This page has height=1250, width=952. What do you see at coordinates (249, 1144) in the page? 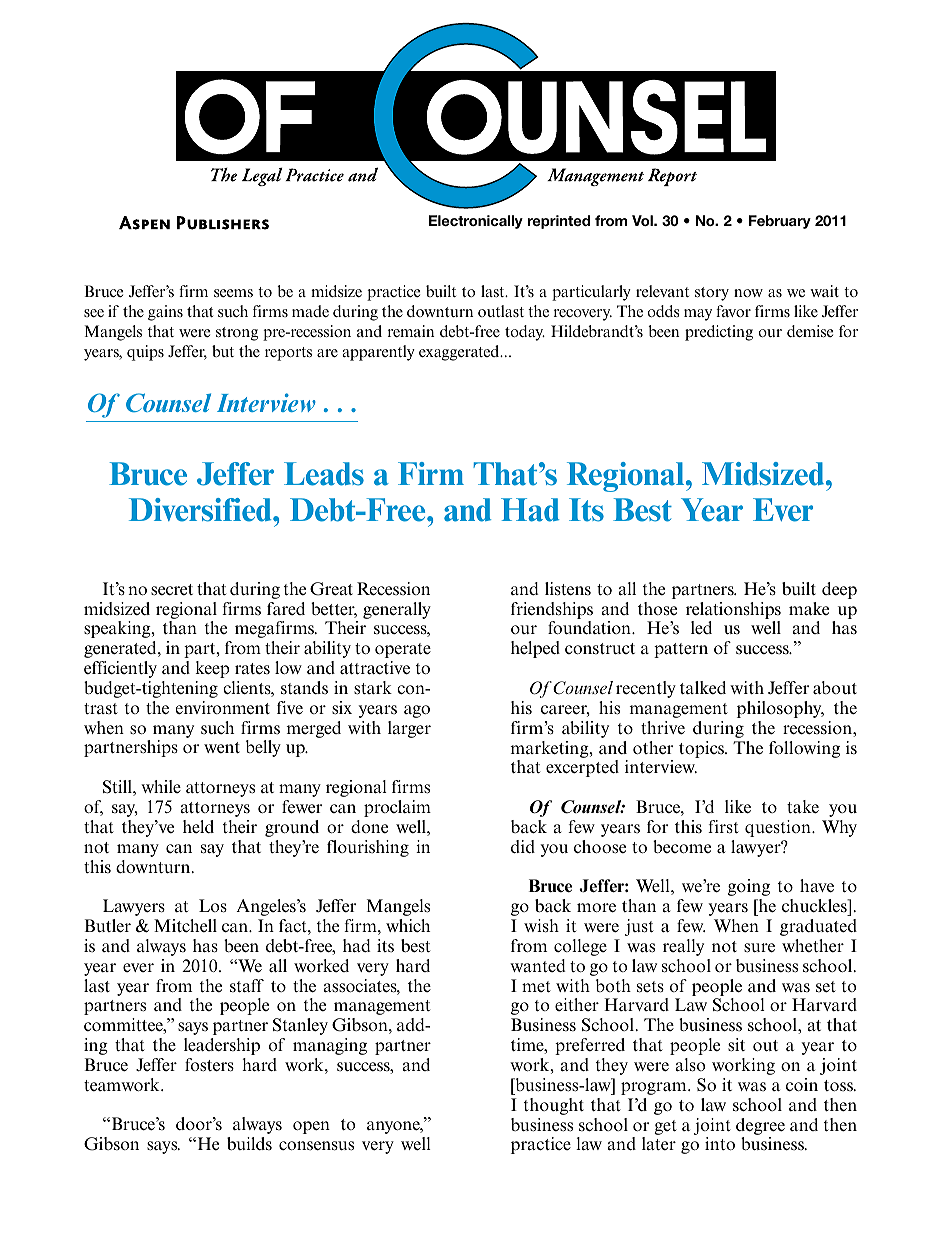
I see `builds` at bounding box center [249, 1144].
